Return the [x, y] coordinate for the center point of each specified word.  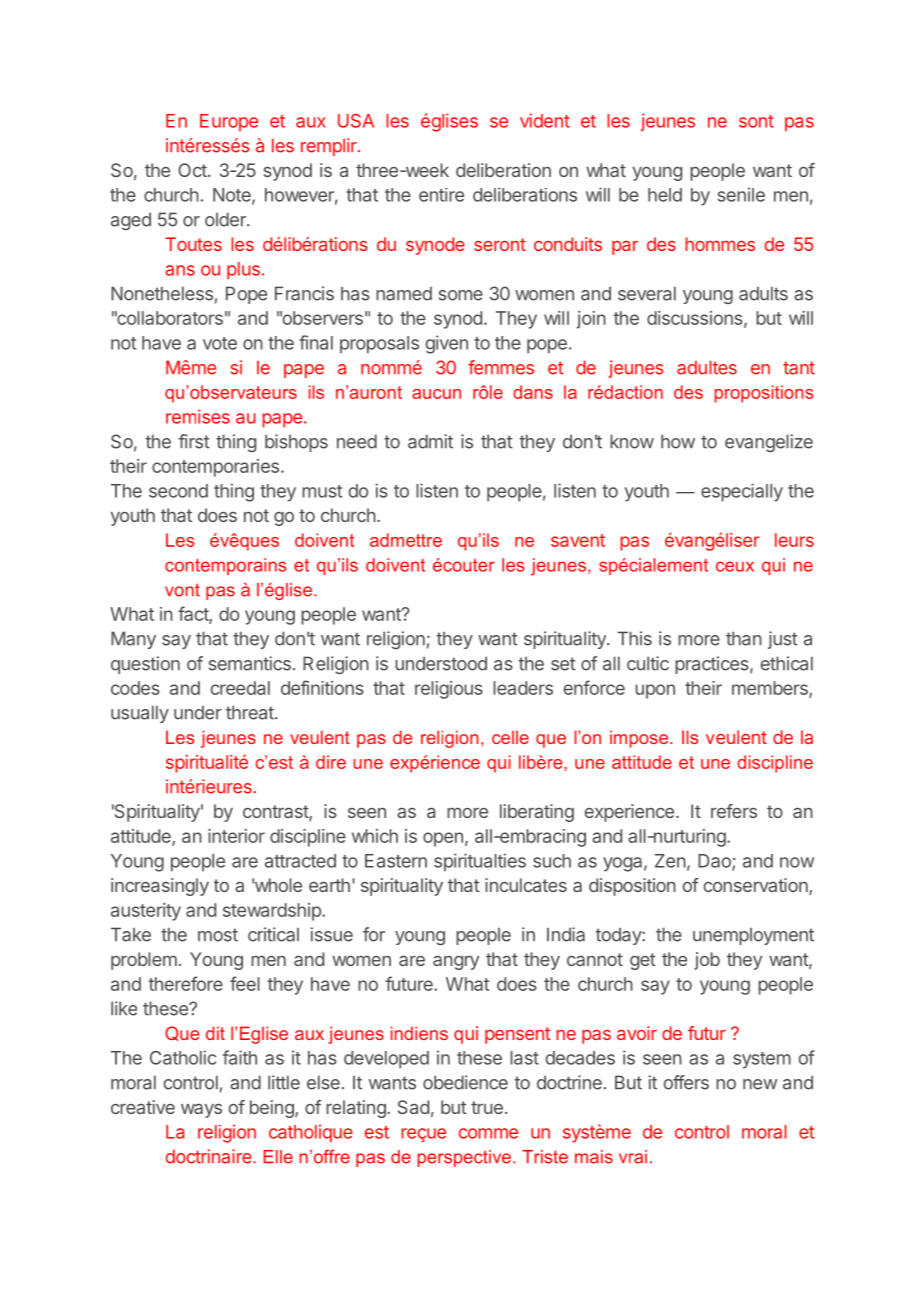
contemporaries [215, 468]
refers [734, 811]
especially [742, 492]
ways [201, 1110]
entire [441, 195]
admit [430, 441]
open [443, 839]
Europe [229, 122]
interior [236, 836]
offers [686, 1082]
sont [756, 121]
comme [488, 1133]
